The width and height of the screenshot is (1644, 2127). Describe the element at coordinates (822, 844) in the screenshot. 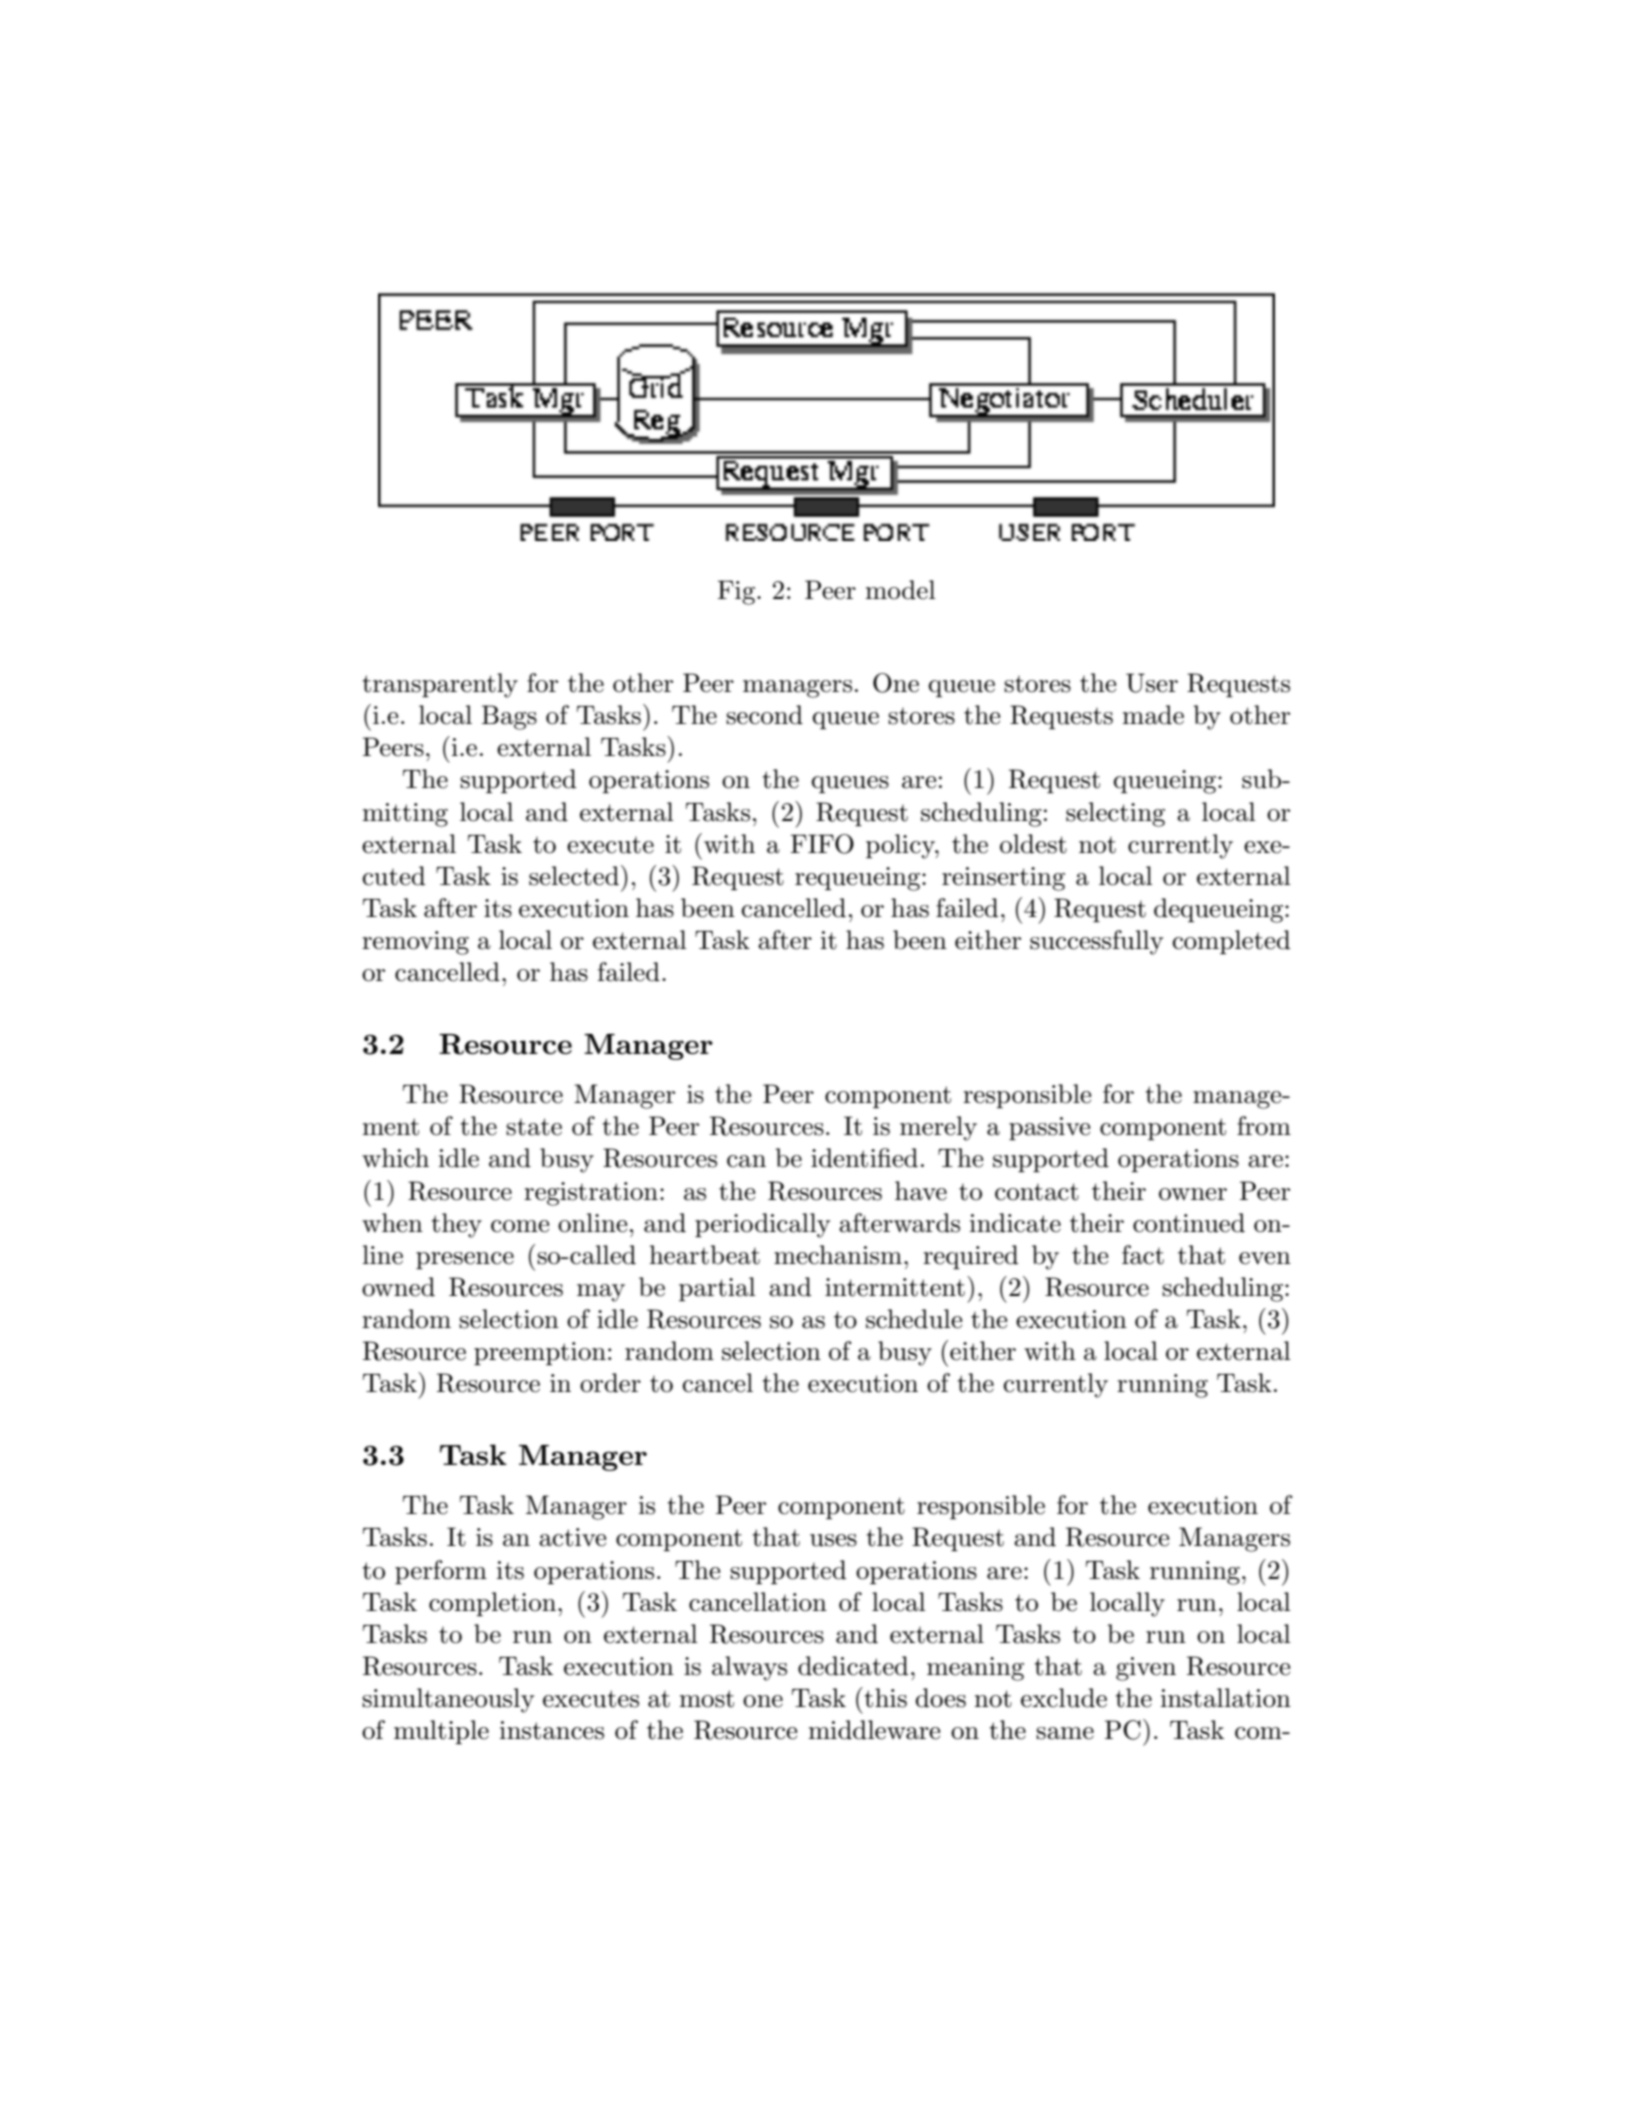

I see `FIFO` at that location.
